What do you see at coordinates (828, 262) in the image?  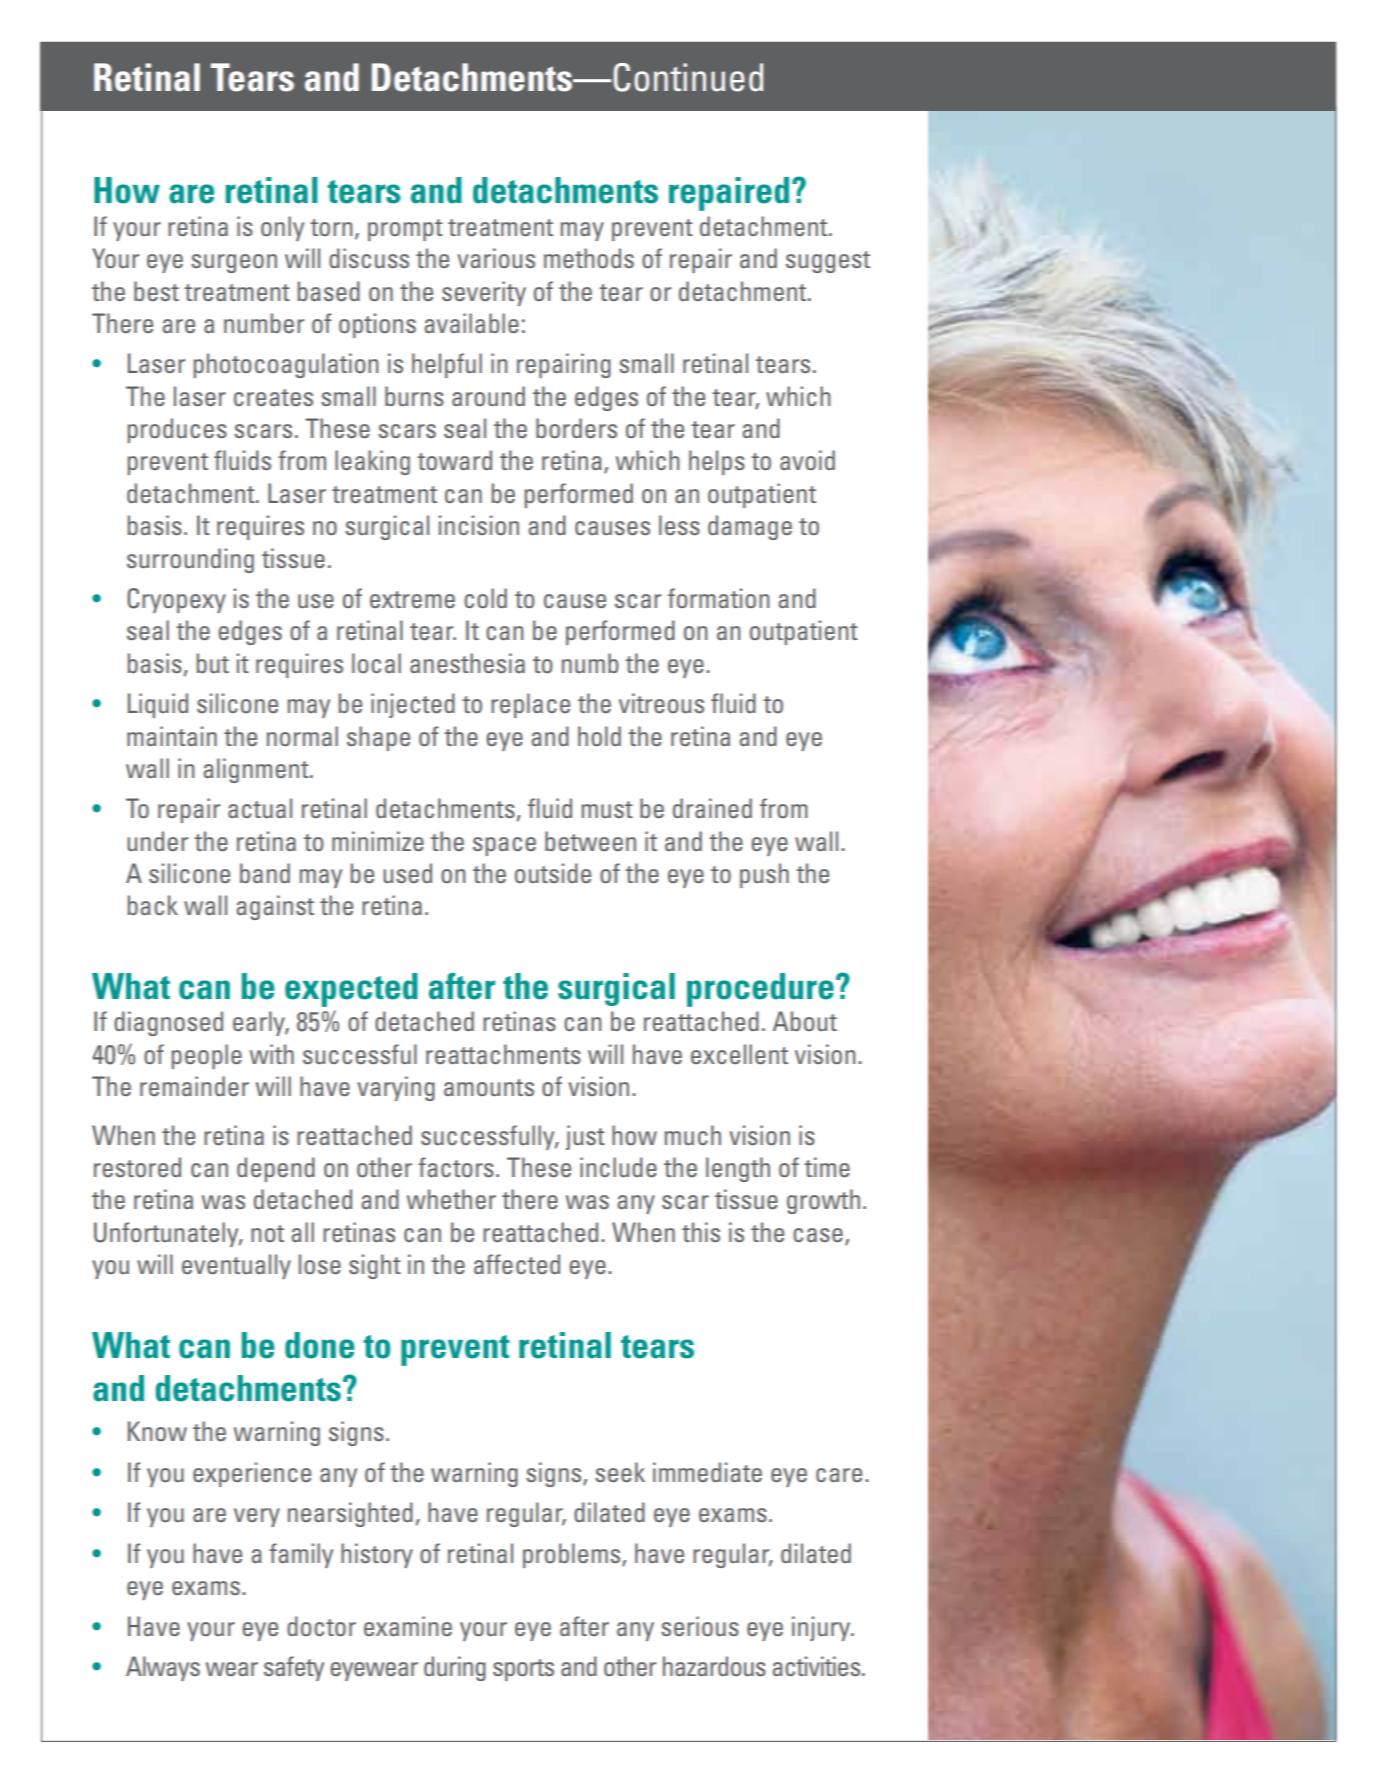 I see `suggest` at bounding box center [828, 262].
